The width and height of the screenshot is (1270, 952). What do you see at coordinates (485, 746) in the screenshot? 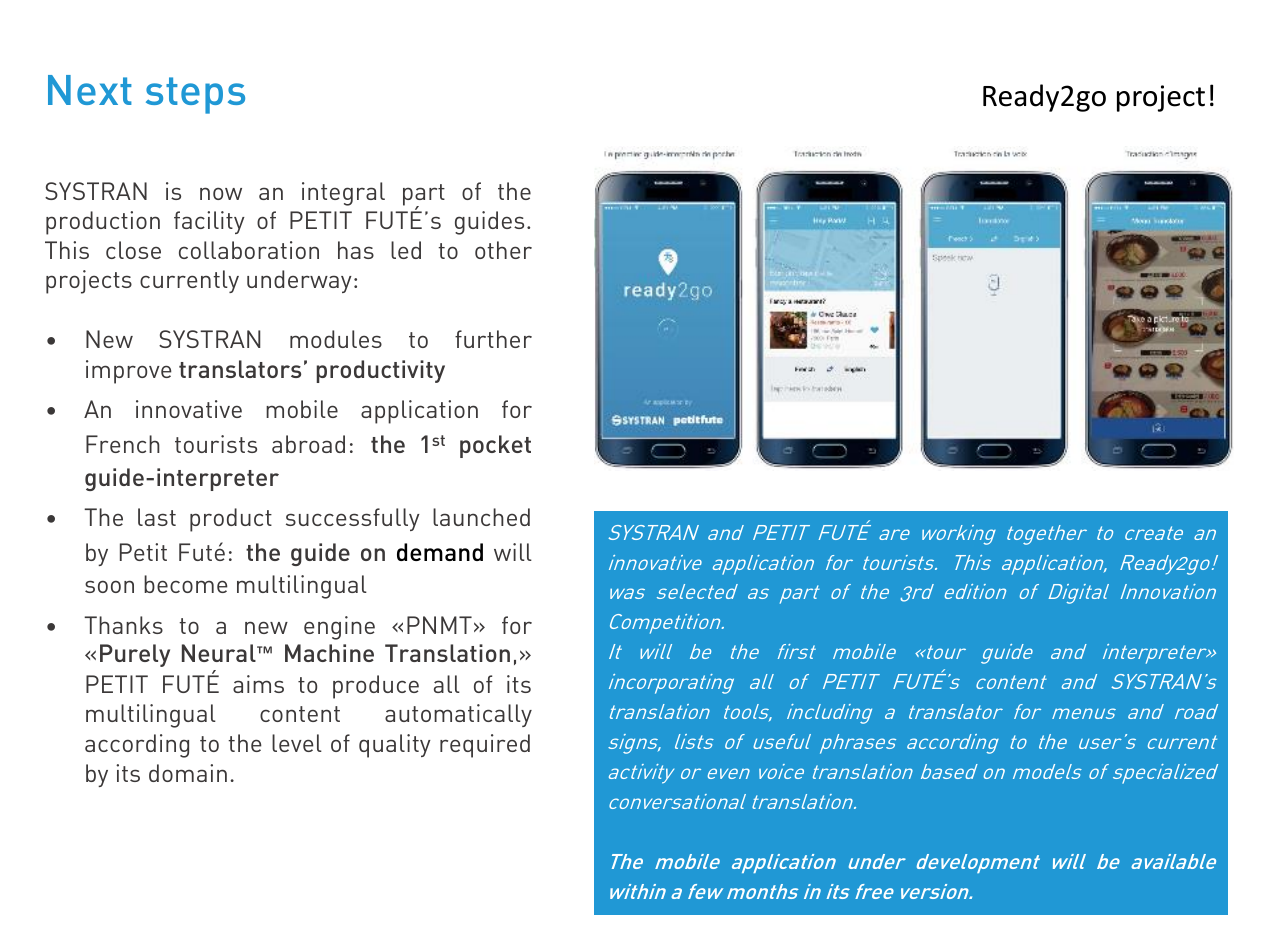
I see `required` at bounding box center [485, 746].
